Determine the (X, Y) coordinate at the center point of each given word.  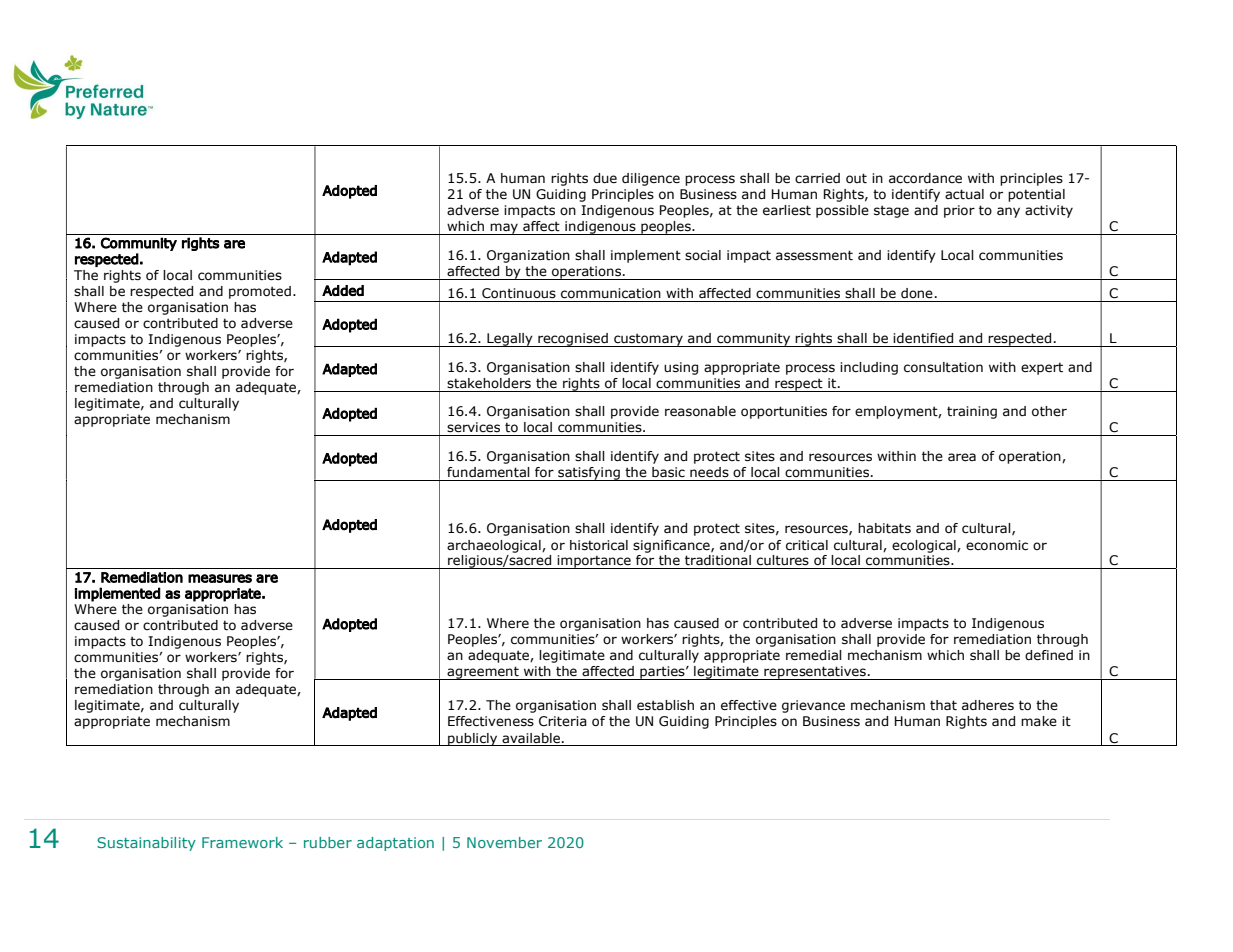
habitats (884, 528)
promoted (260, 292)
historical (599, 545)
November (504, 842)
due (605, 178)
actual (964, 194)
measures (220, 578)
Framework (242, 842)
